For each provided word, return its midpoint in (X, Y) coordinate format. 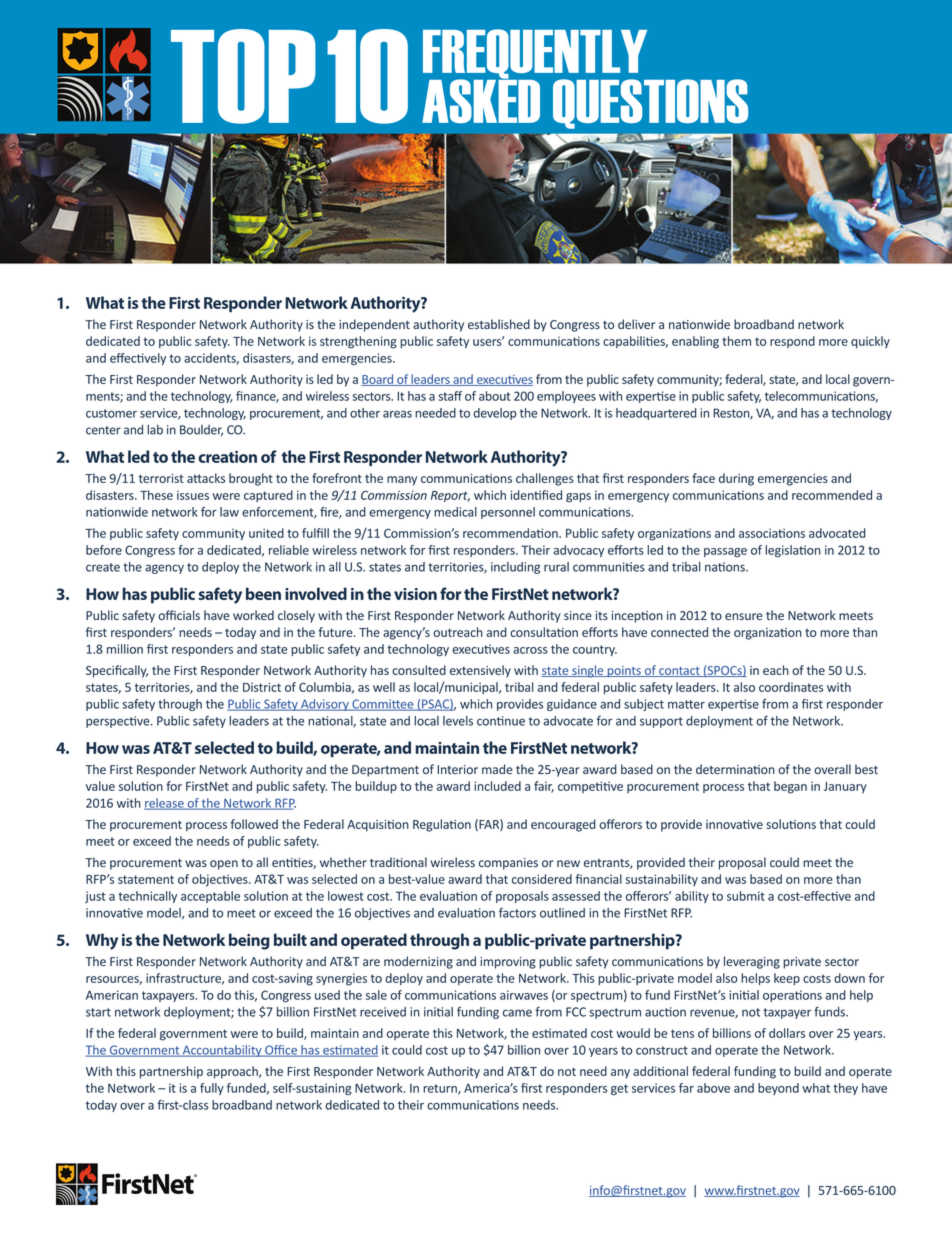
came (517, 1013)
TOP (243, 76)
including (515, 568)
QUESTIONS (650, 104)
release (165, 804)
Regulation (442, 825)
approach (233, 1072)
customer (111, 413)
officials (179, 615)
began (790, 787)
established (499, 324)
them (736, 341)
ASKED (481, 100)
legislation (793, 551)
